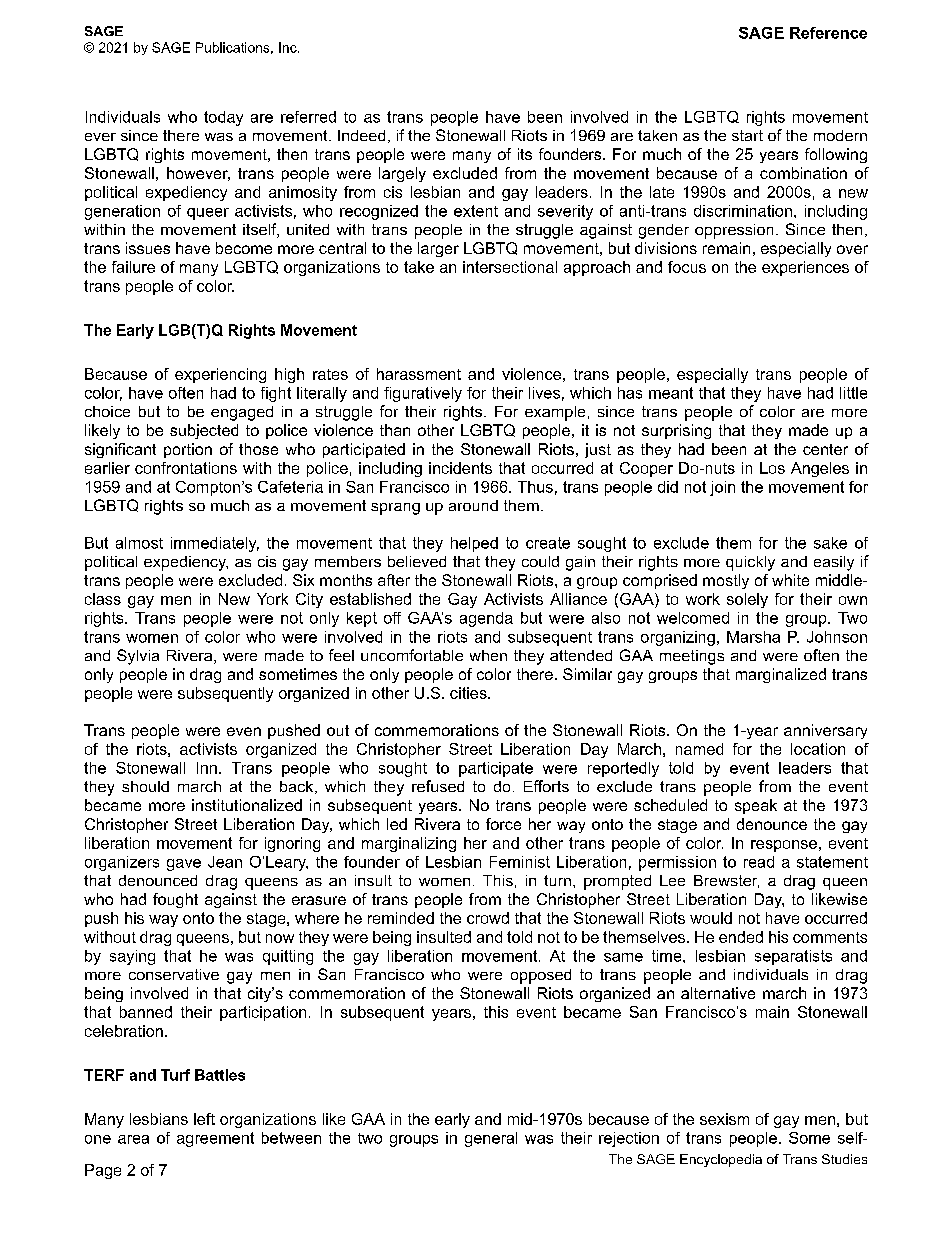  What do you see at coordinates (724, 1119) in the screenshot?
I see `sexism` at bounding box center [724, 1119].
